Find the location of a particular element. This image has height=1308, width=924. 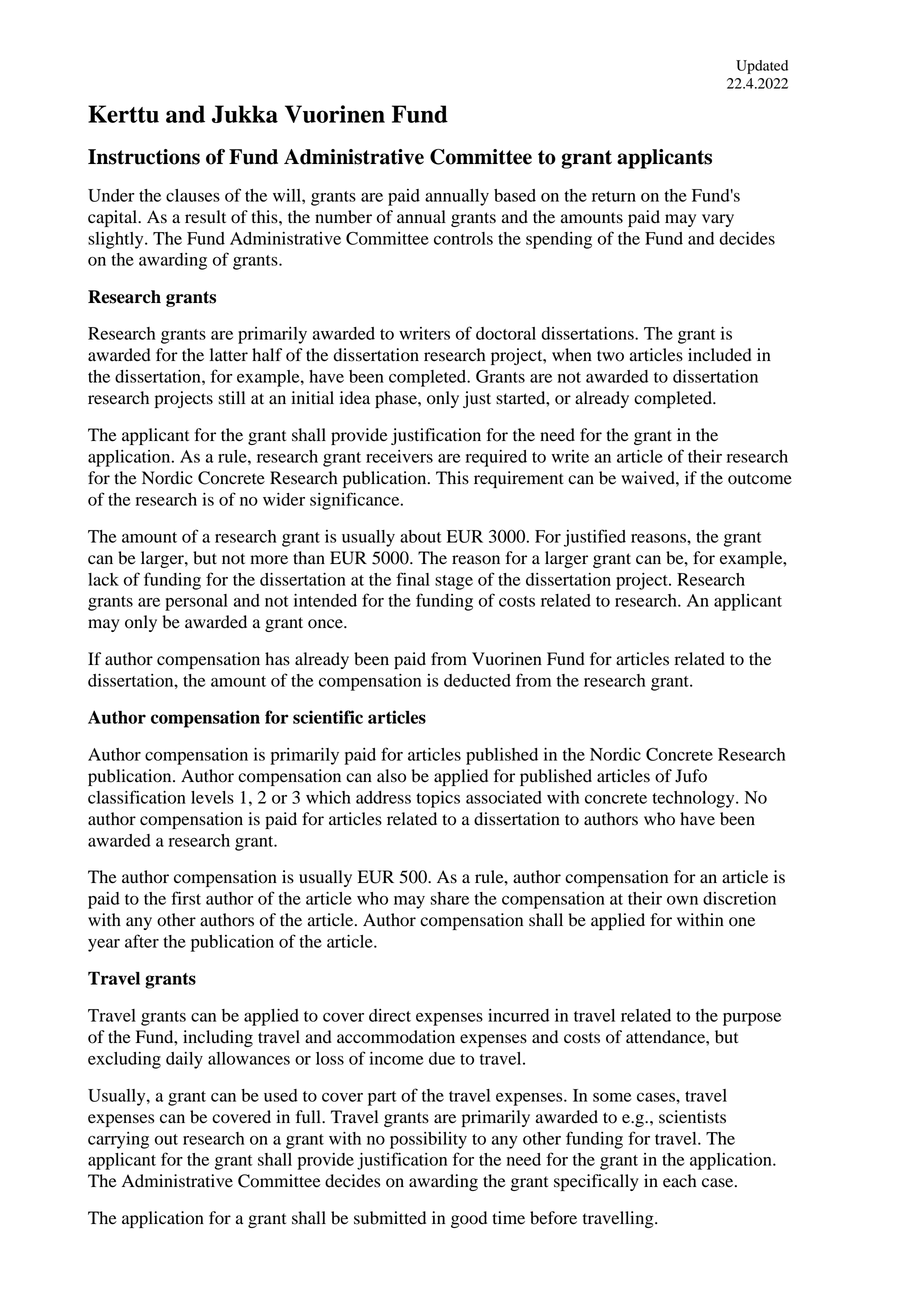

included is located at coordinates (720, 355).
